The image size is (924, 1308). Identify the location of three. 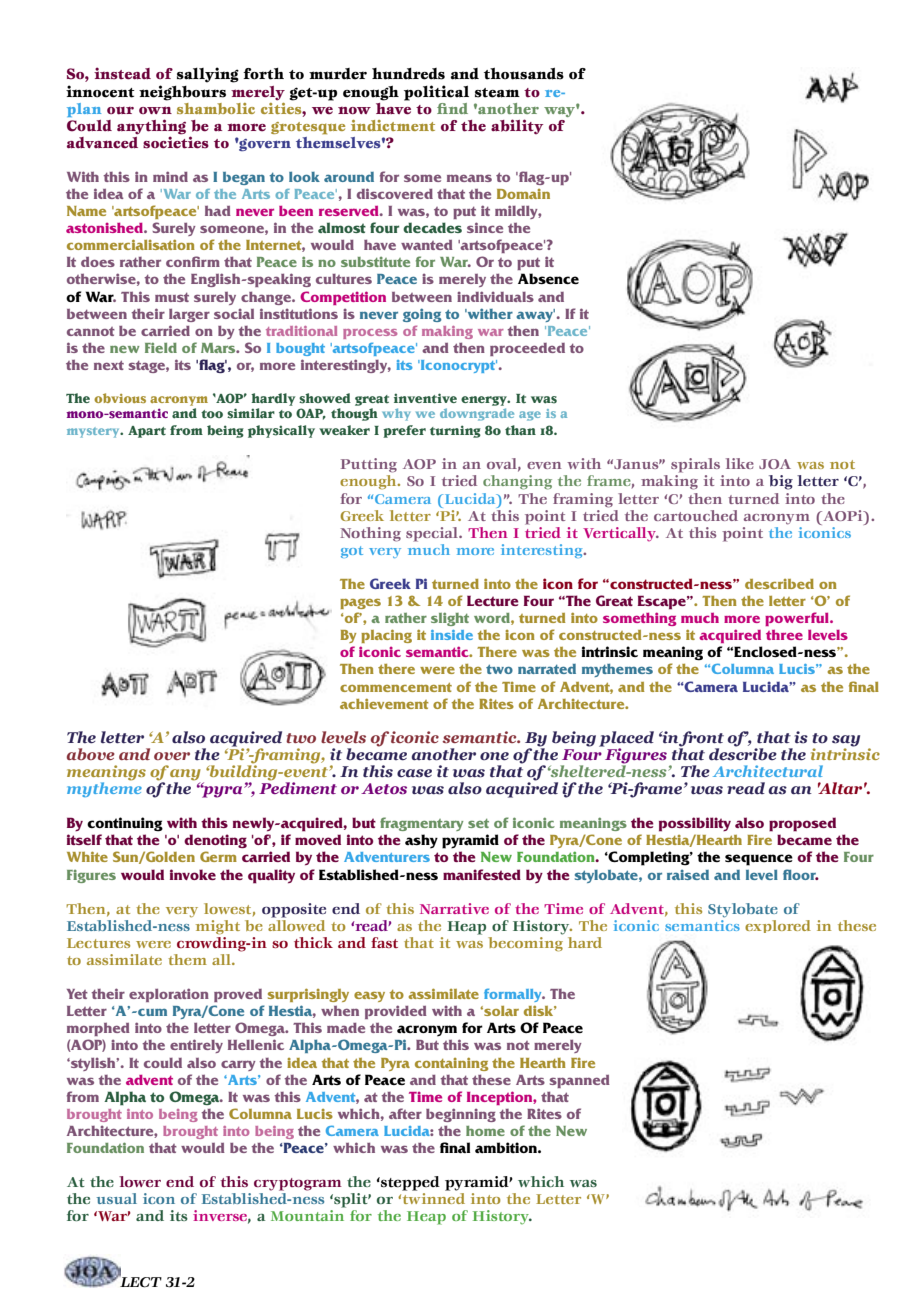
(784, 634).
